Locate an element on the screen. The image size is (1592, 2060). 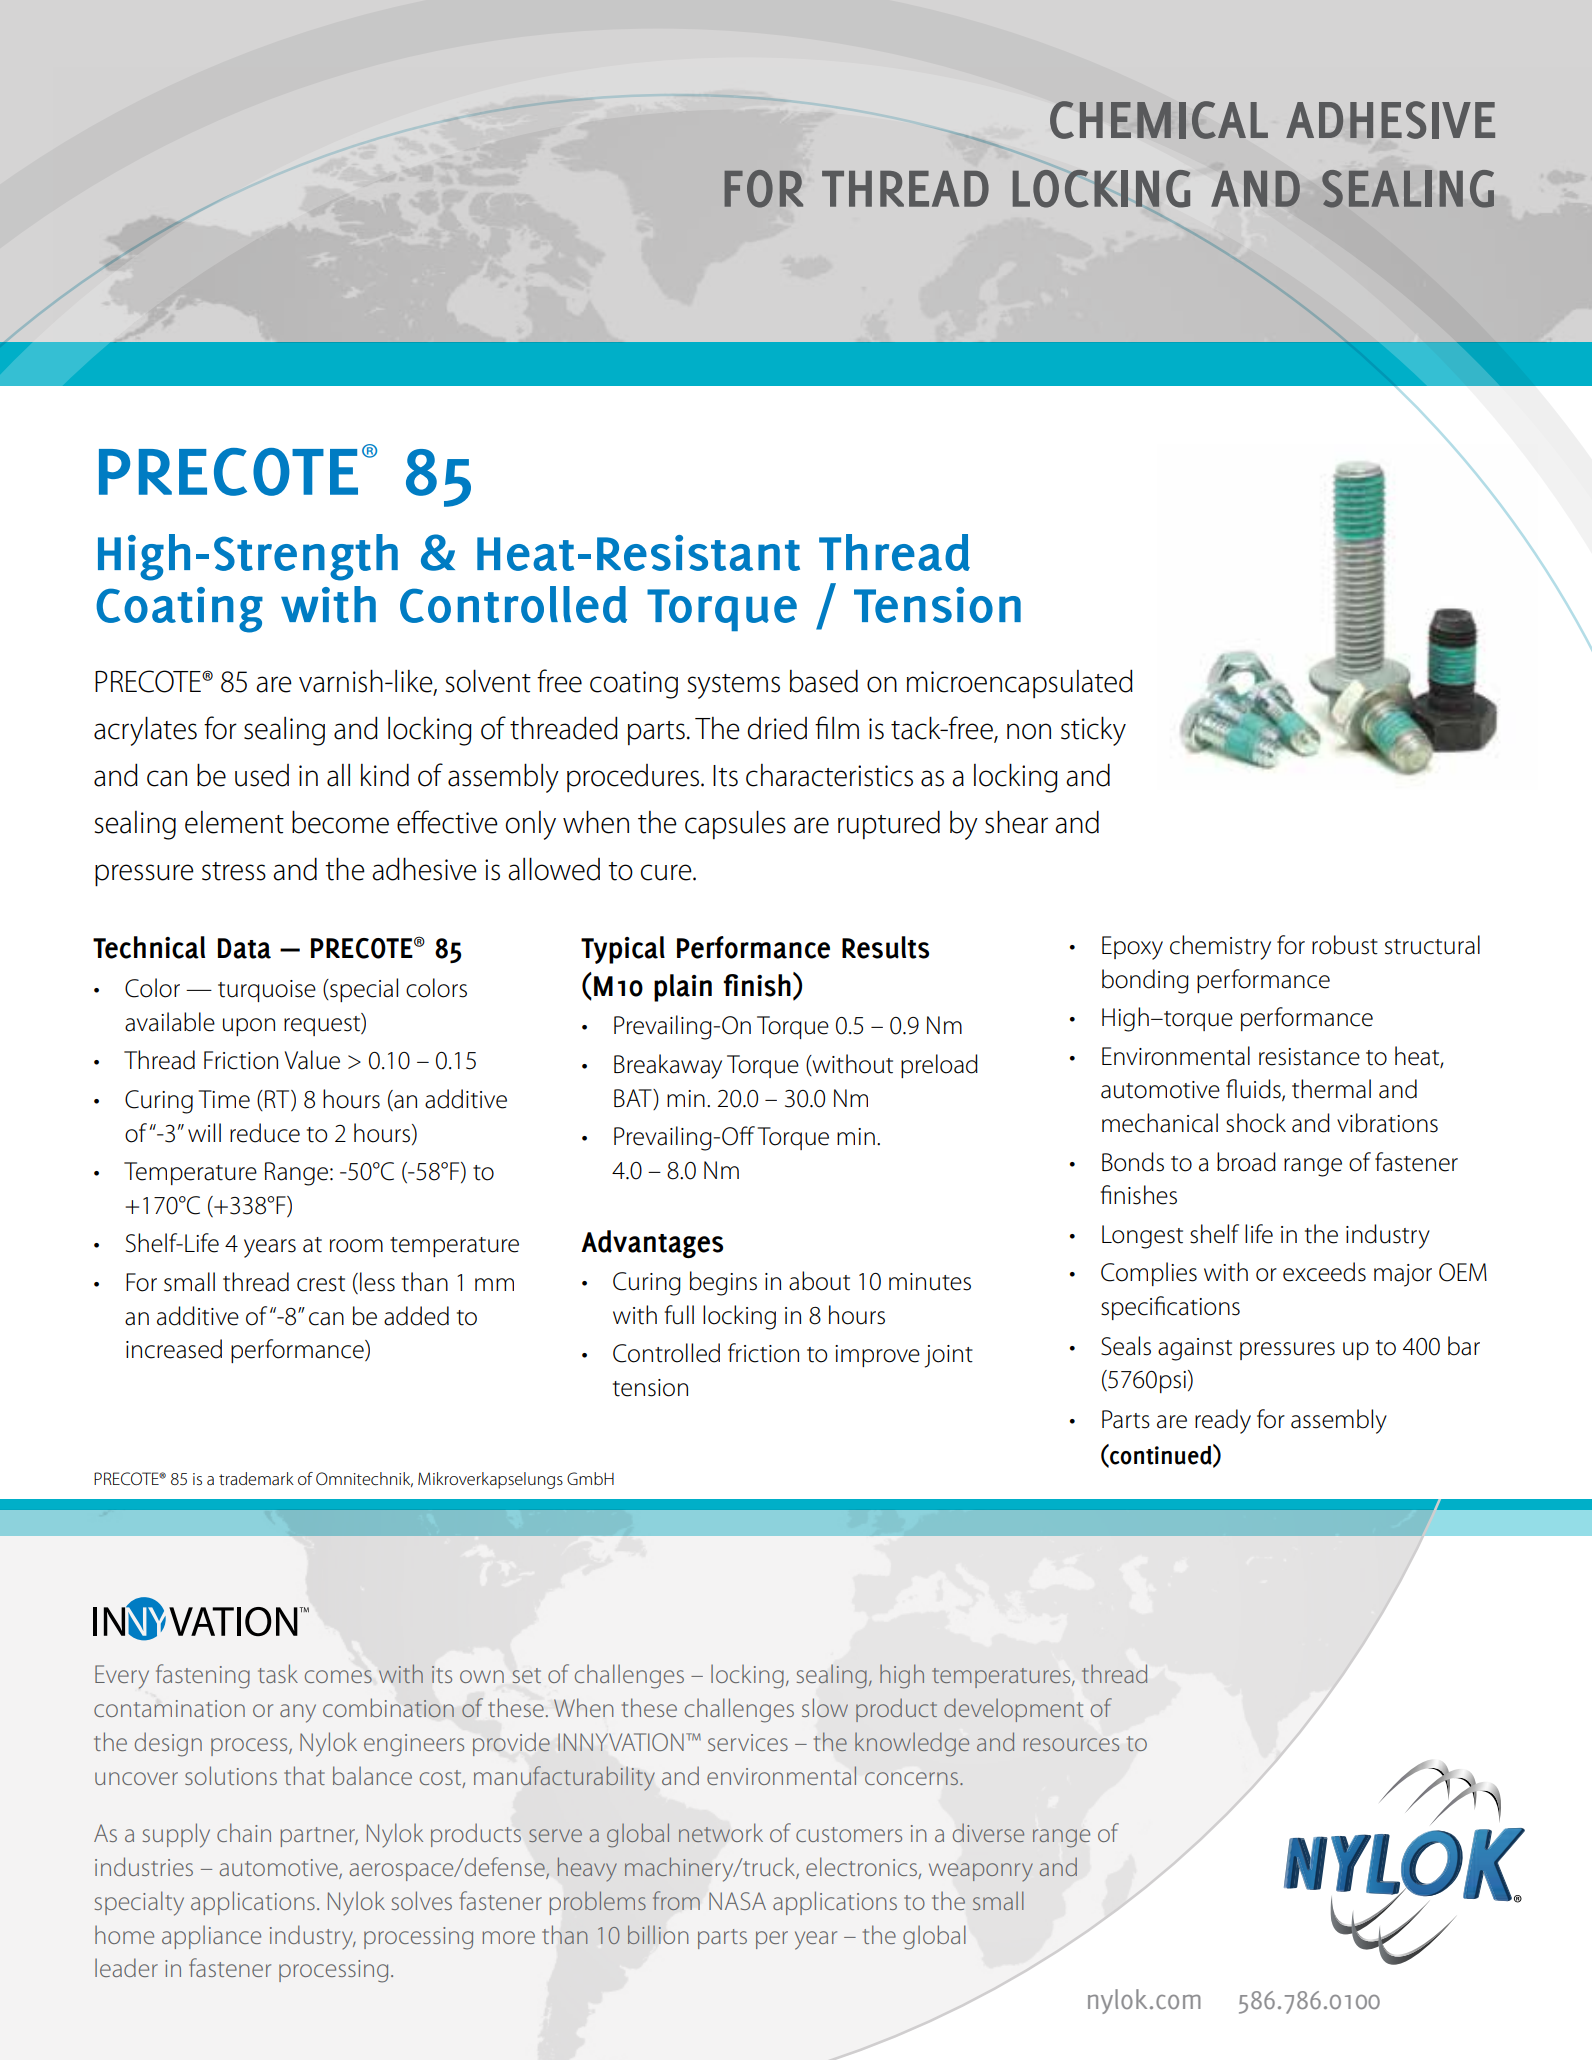
about is located at coordinates (819, 1281).
